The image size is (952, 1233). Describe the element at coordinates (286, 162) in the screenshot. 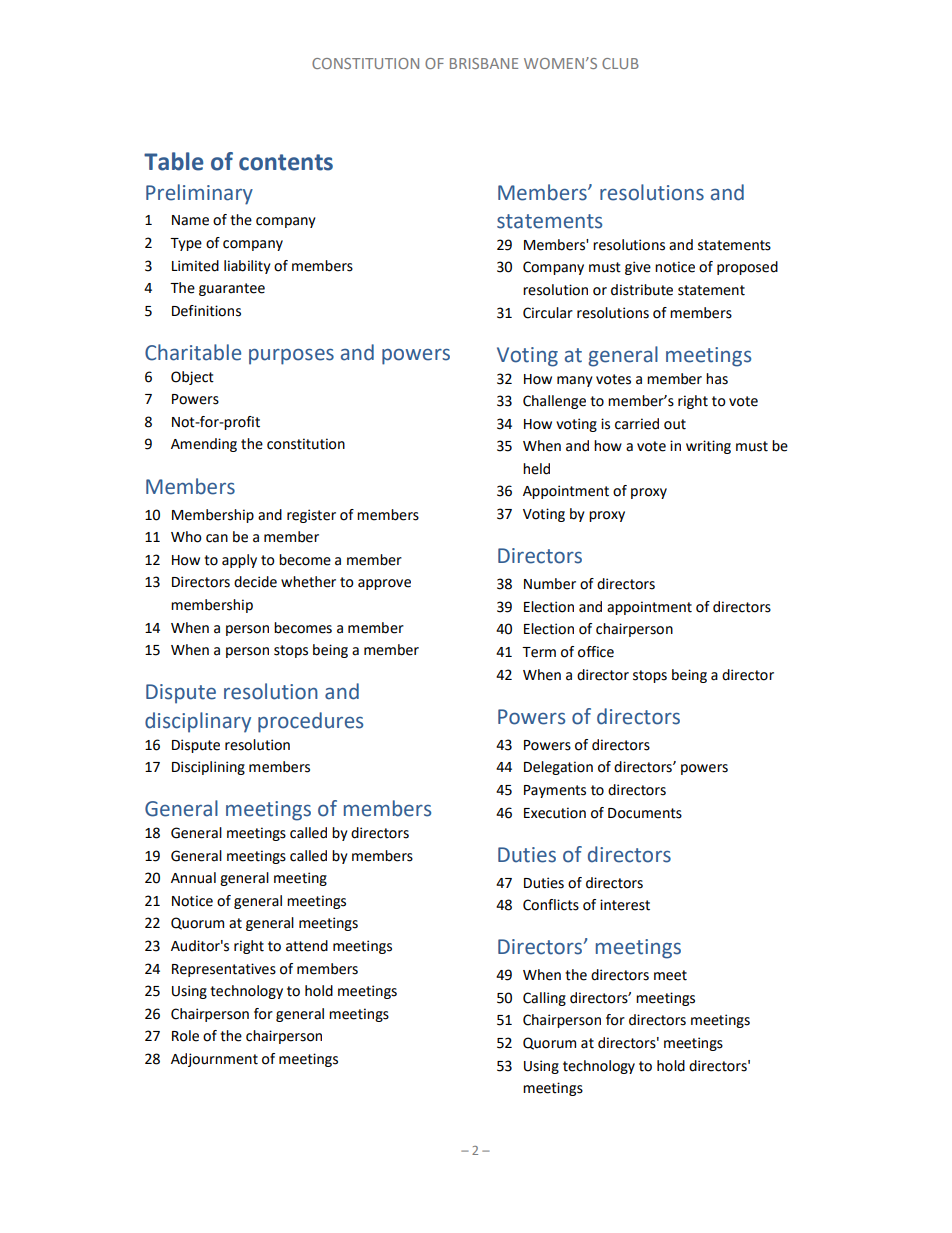

I see `contents` at that location.
